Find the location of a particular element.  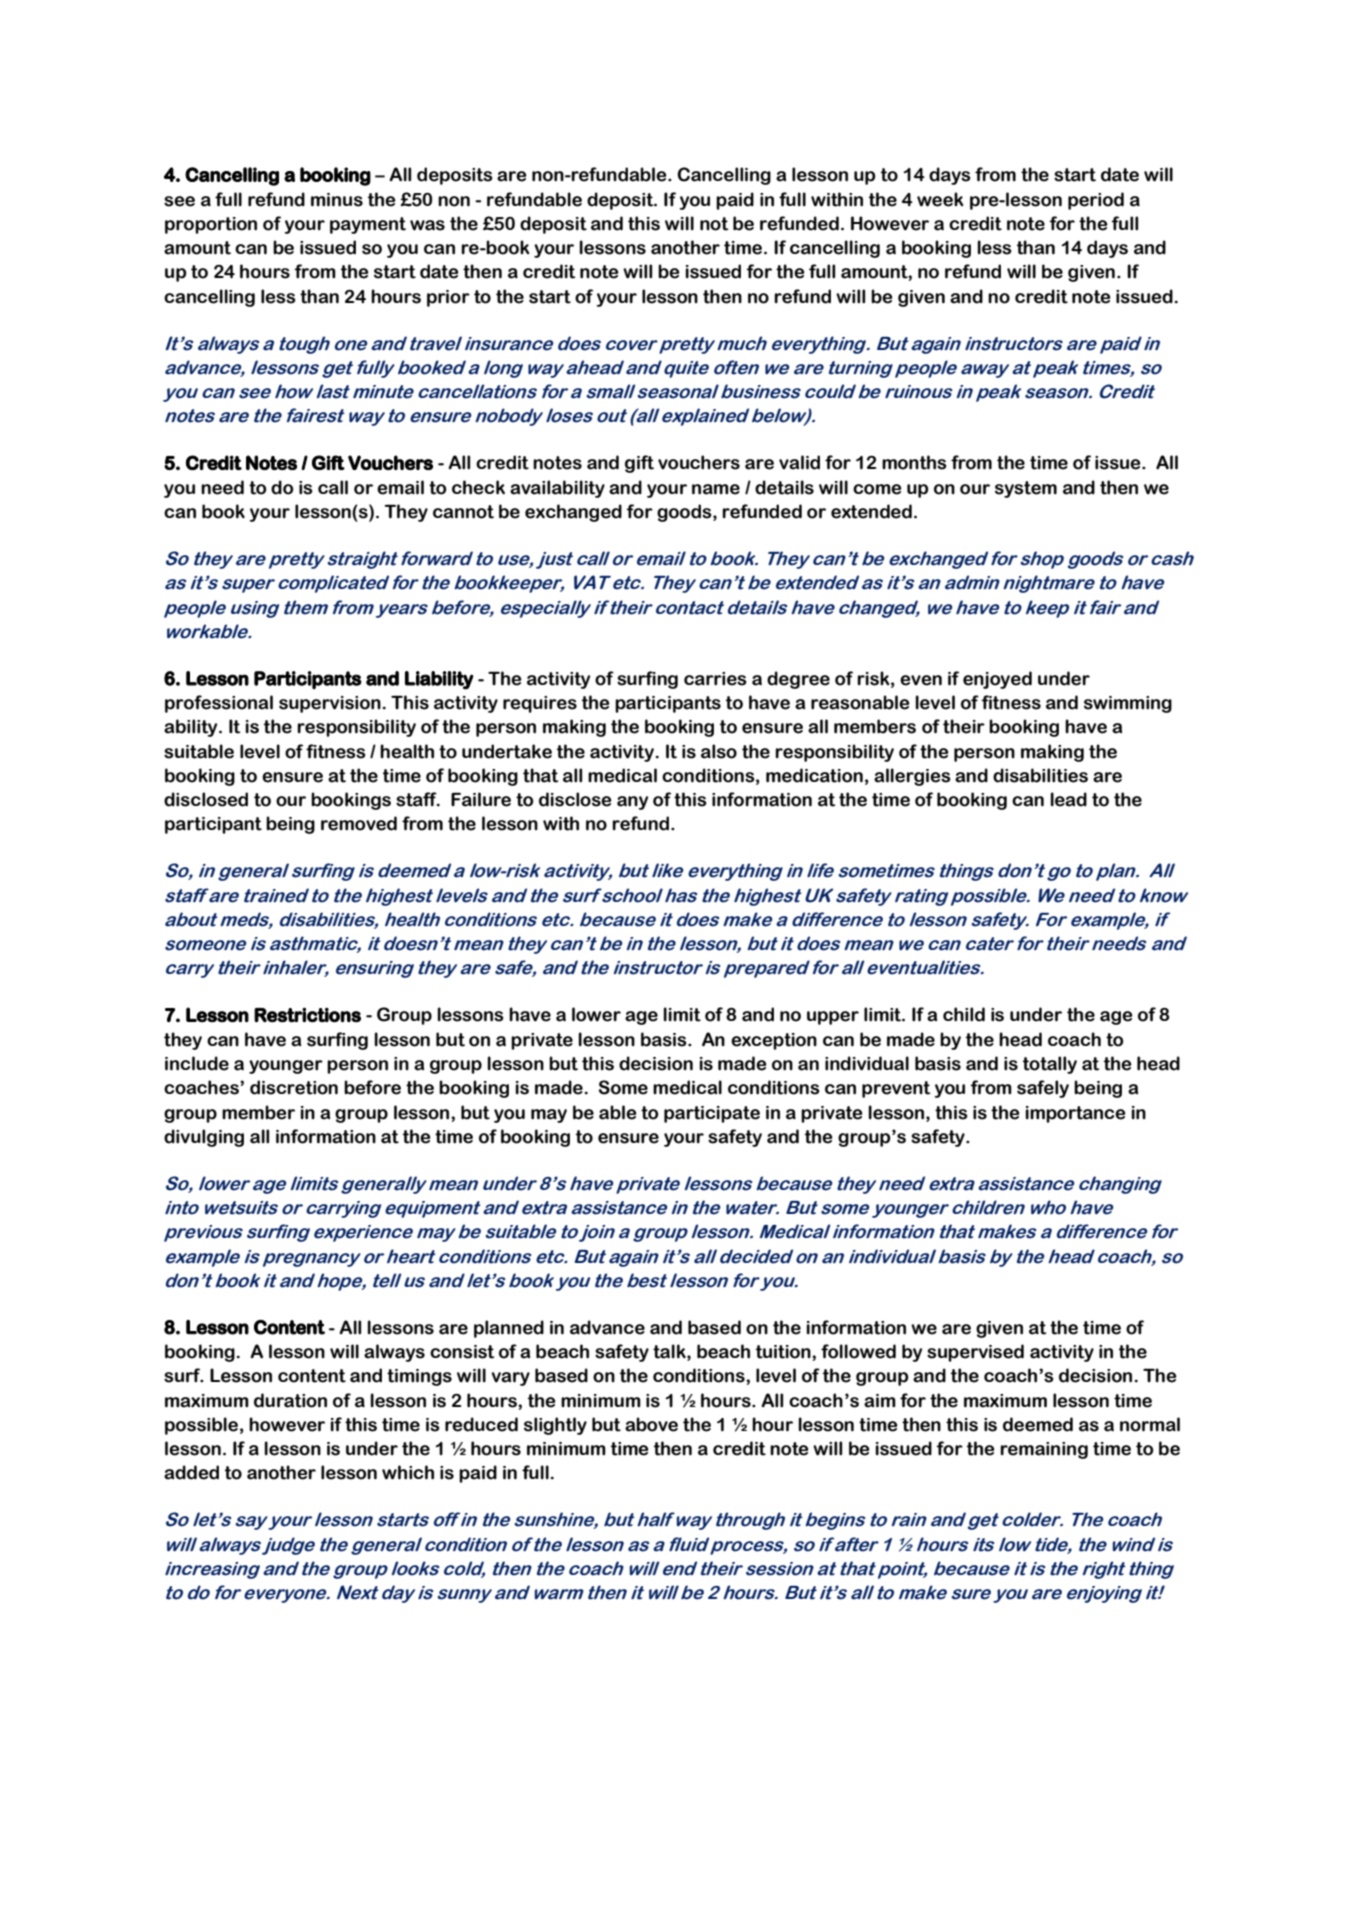

period is located at coordinates (1096, 201).
